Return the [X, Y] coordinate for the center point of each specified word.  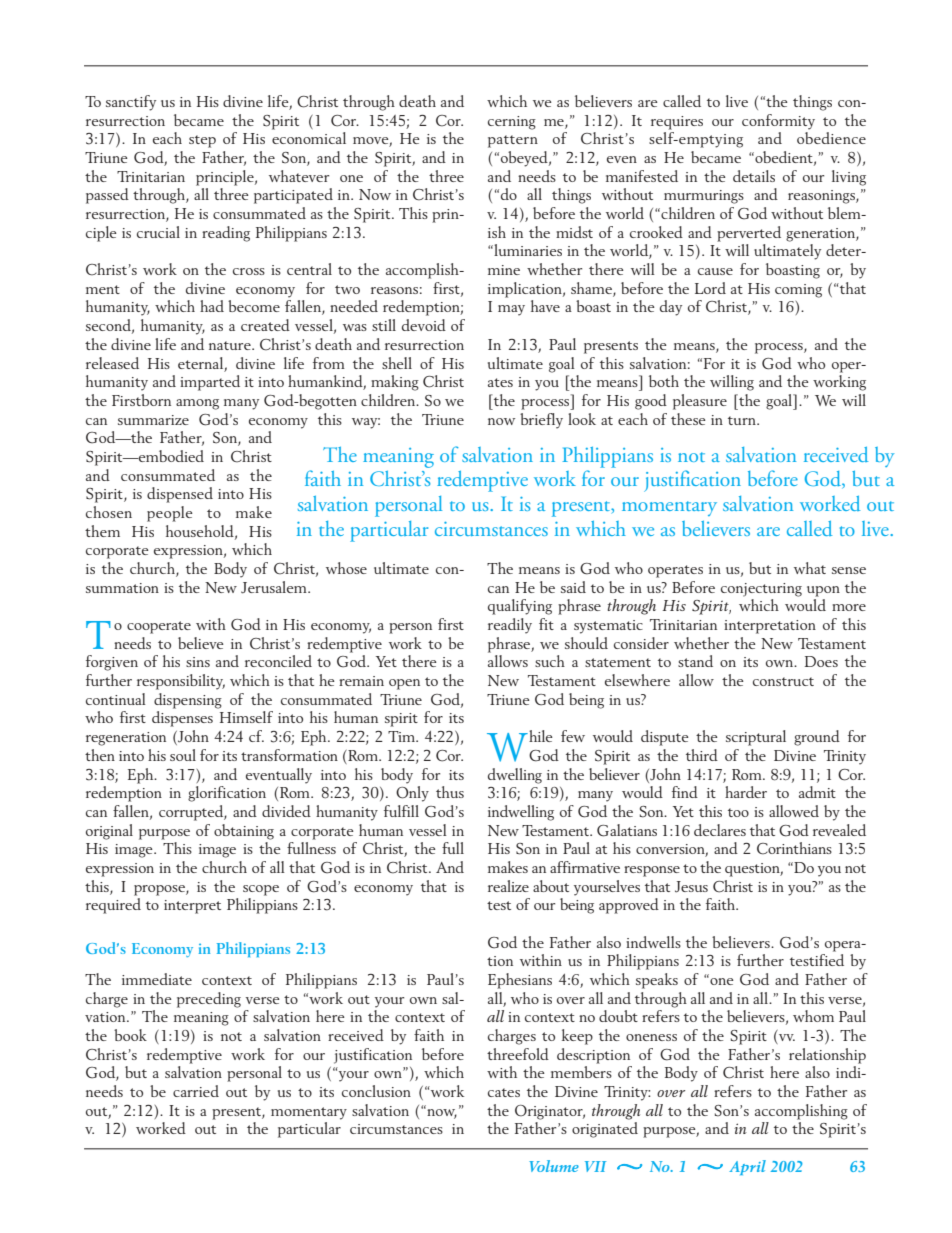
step [202, 141]
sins [198, 662]
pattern [513, 141]
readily [510, 626]
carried [196, 1091]
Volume [554, 1166]
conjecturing [761, 590]
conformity [778, 122]
